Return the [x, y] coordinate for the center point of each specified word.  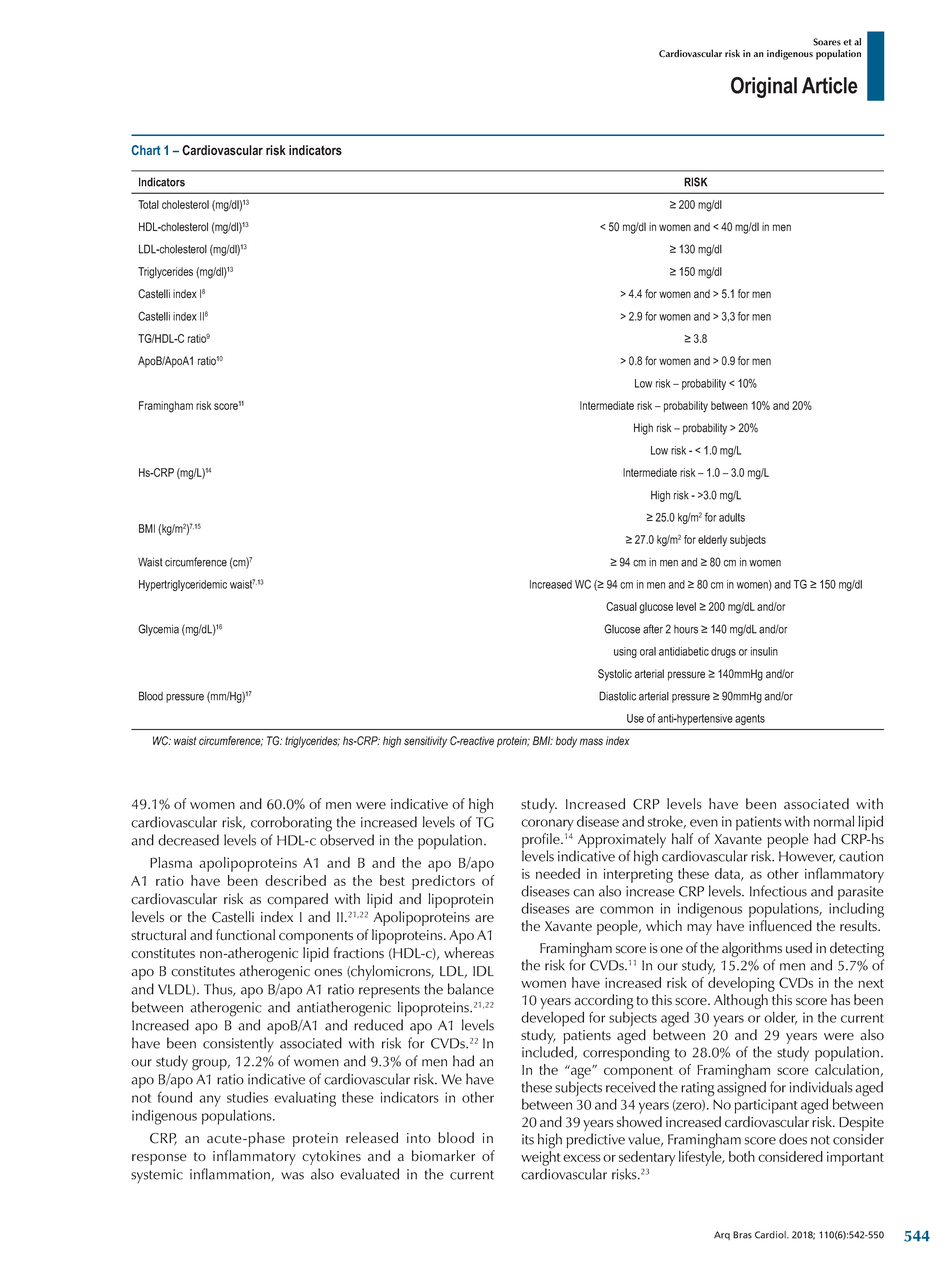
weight [541, 1158]
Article [830, 85]
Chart [146, 150]
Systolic [615, 675]
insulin [764, 651]
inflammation [230, 1174]
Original [764, 87]
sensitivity [425, 742]
